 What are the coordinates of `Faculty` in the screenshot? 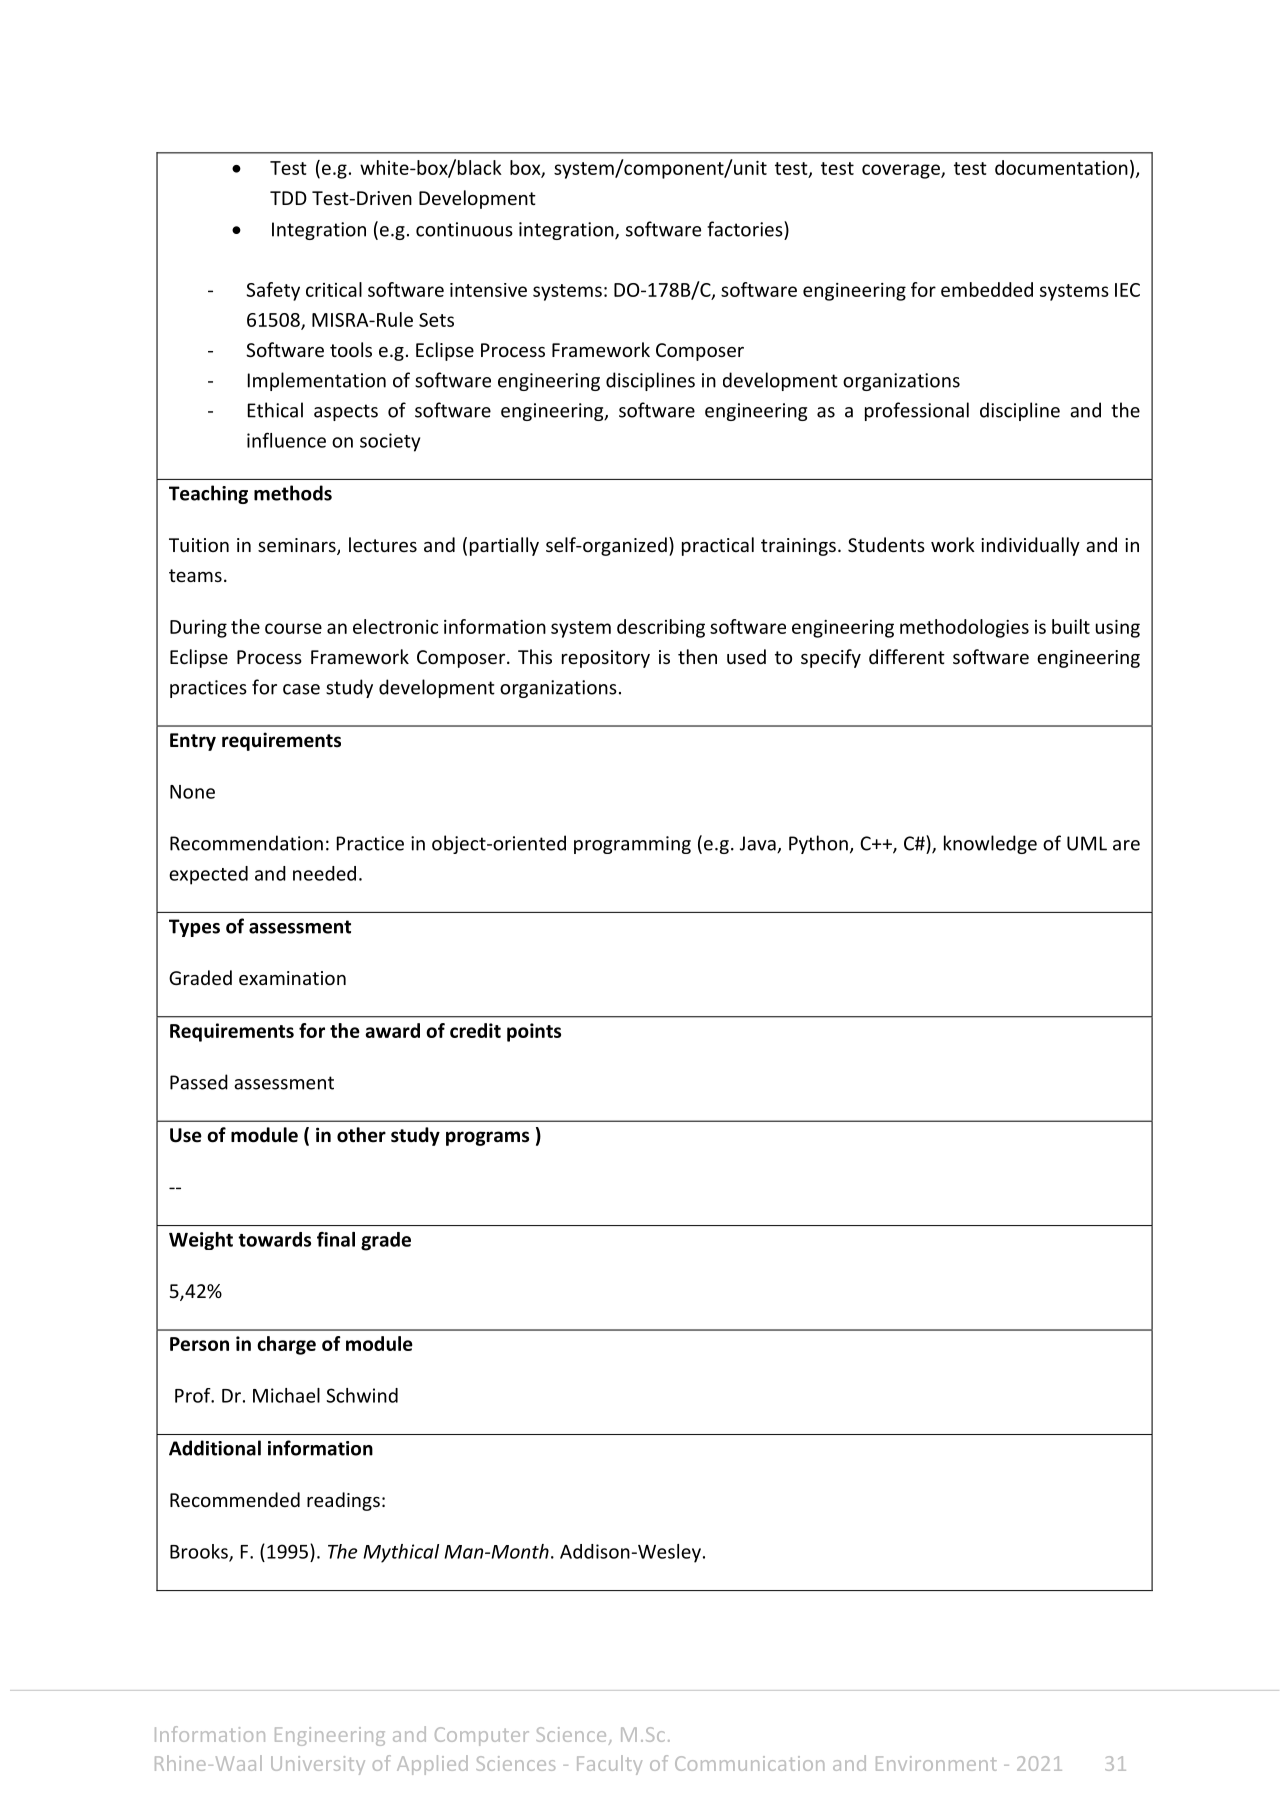 It's located at (609, 1765).
